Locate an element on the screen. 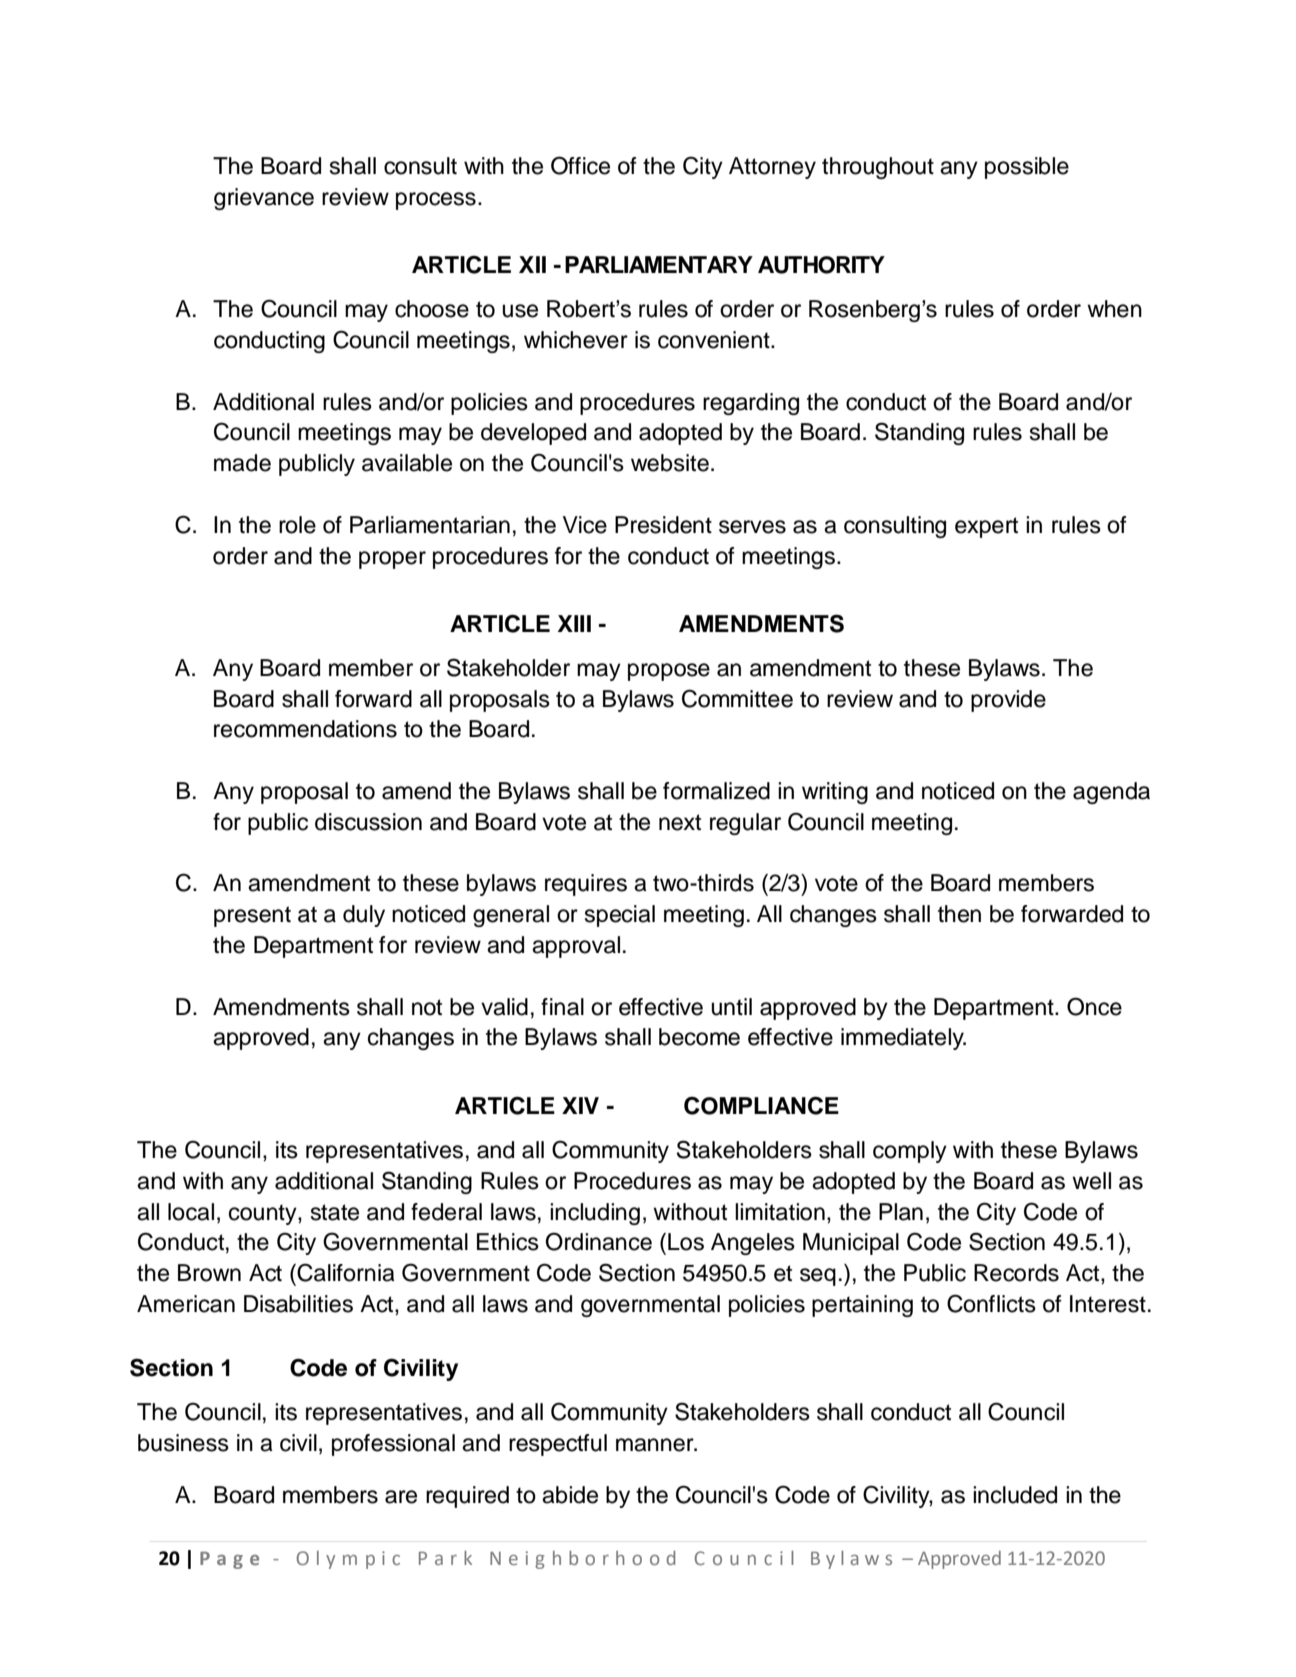 Image resolution: width=1296 pixels, height=1677 pixels. comply is located at coordinates (910, 1152).
